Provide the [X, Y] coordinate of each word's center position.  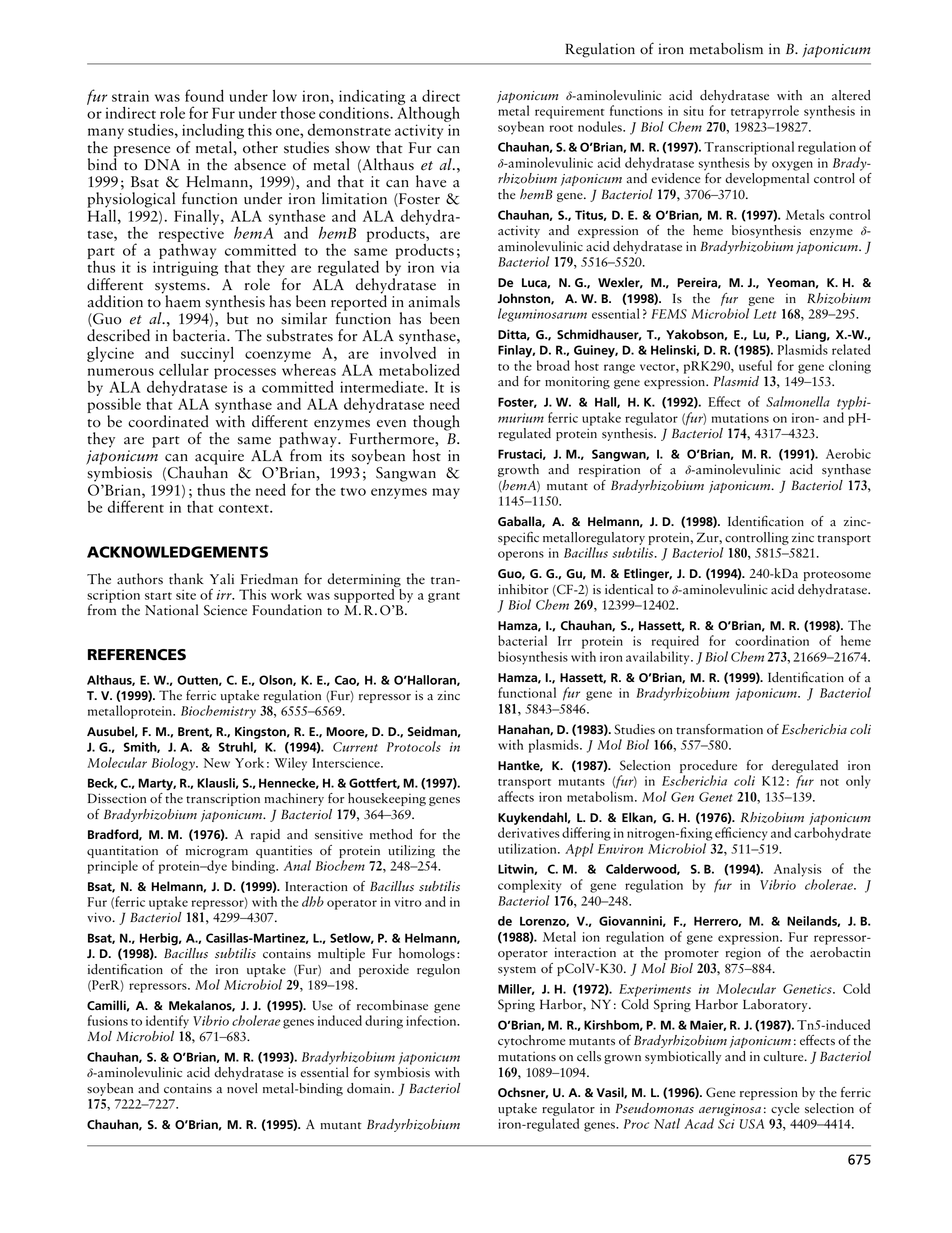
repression [769, 1093]
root [561, 128]
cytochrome [532, 1041]
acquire [219, 458]
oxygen [792, 166]
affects [516, 796]
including [213, 132]
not [829, 782]
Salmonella [798, 401]
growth [518, 470]
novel [242, 1088]
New [217, 763]
